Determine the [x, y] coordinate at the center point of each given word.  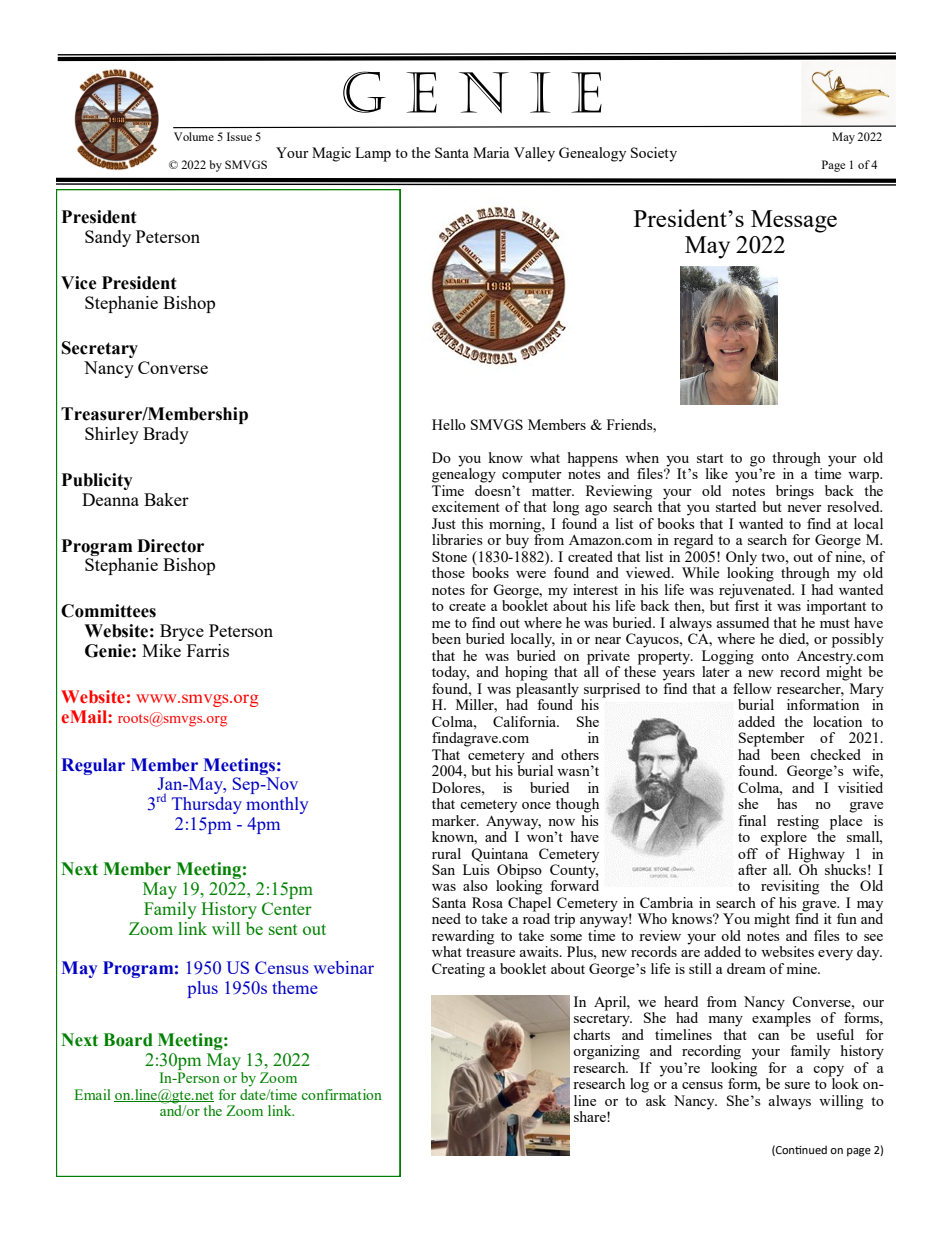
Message [794, 221]
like [717, 473]
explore [783, 838]
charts [591, 1034]
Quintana [499, 855]
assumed [742, 622]
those [448, 572]
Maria [491, 152]
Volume [194, 136]
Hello [449, 424]
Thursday [207, 805]
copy [828, 1072]
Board [128, 1040]
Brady [166, 435]
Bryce [182, 632]
